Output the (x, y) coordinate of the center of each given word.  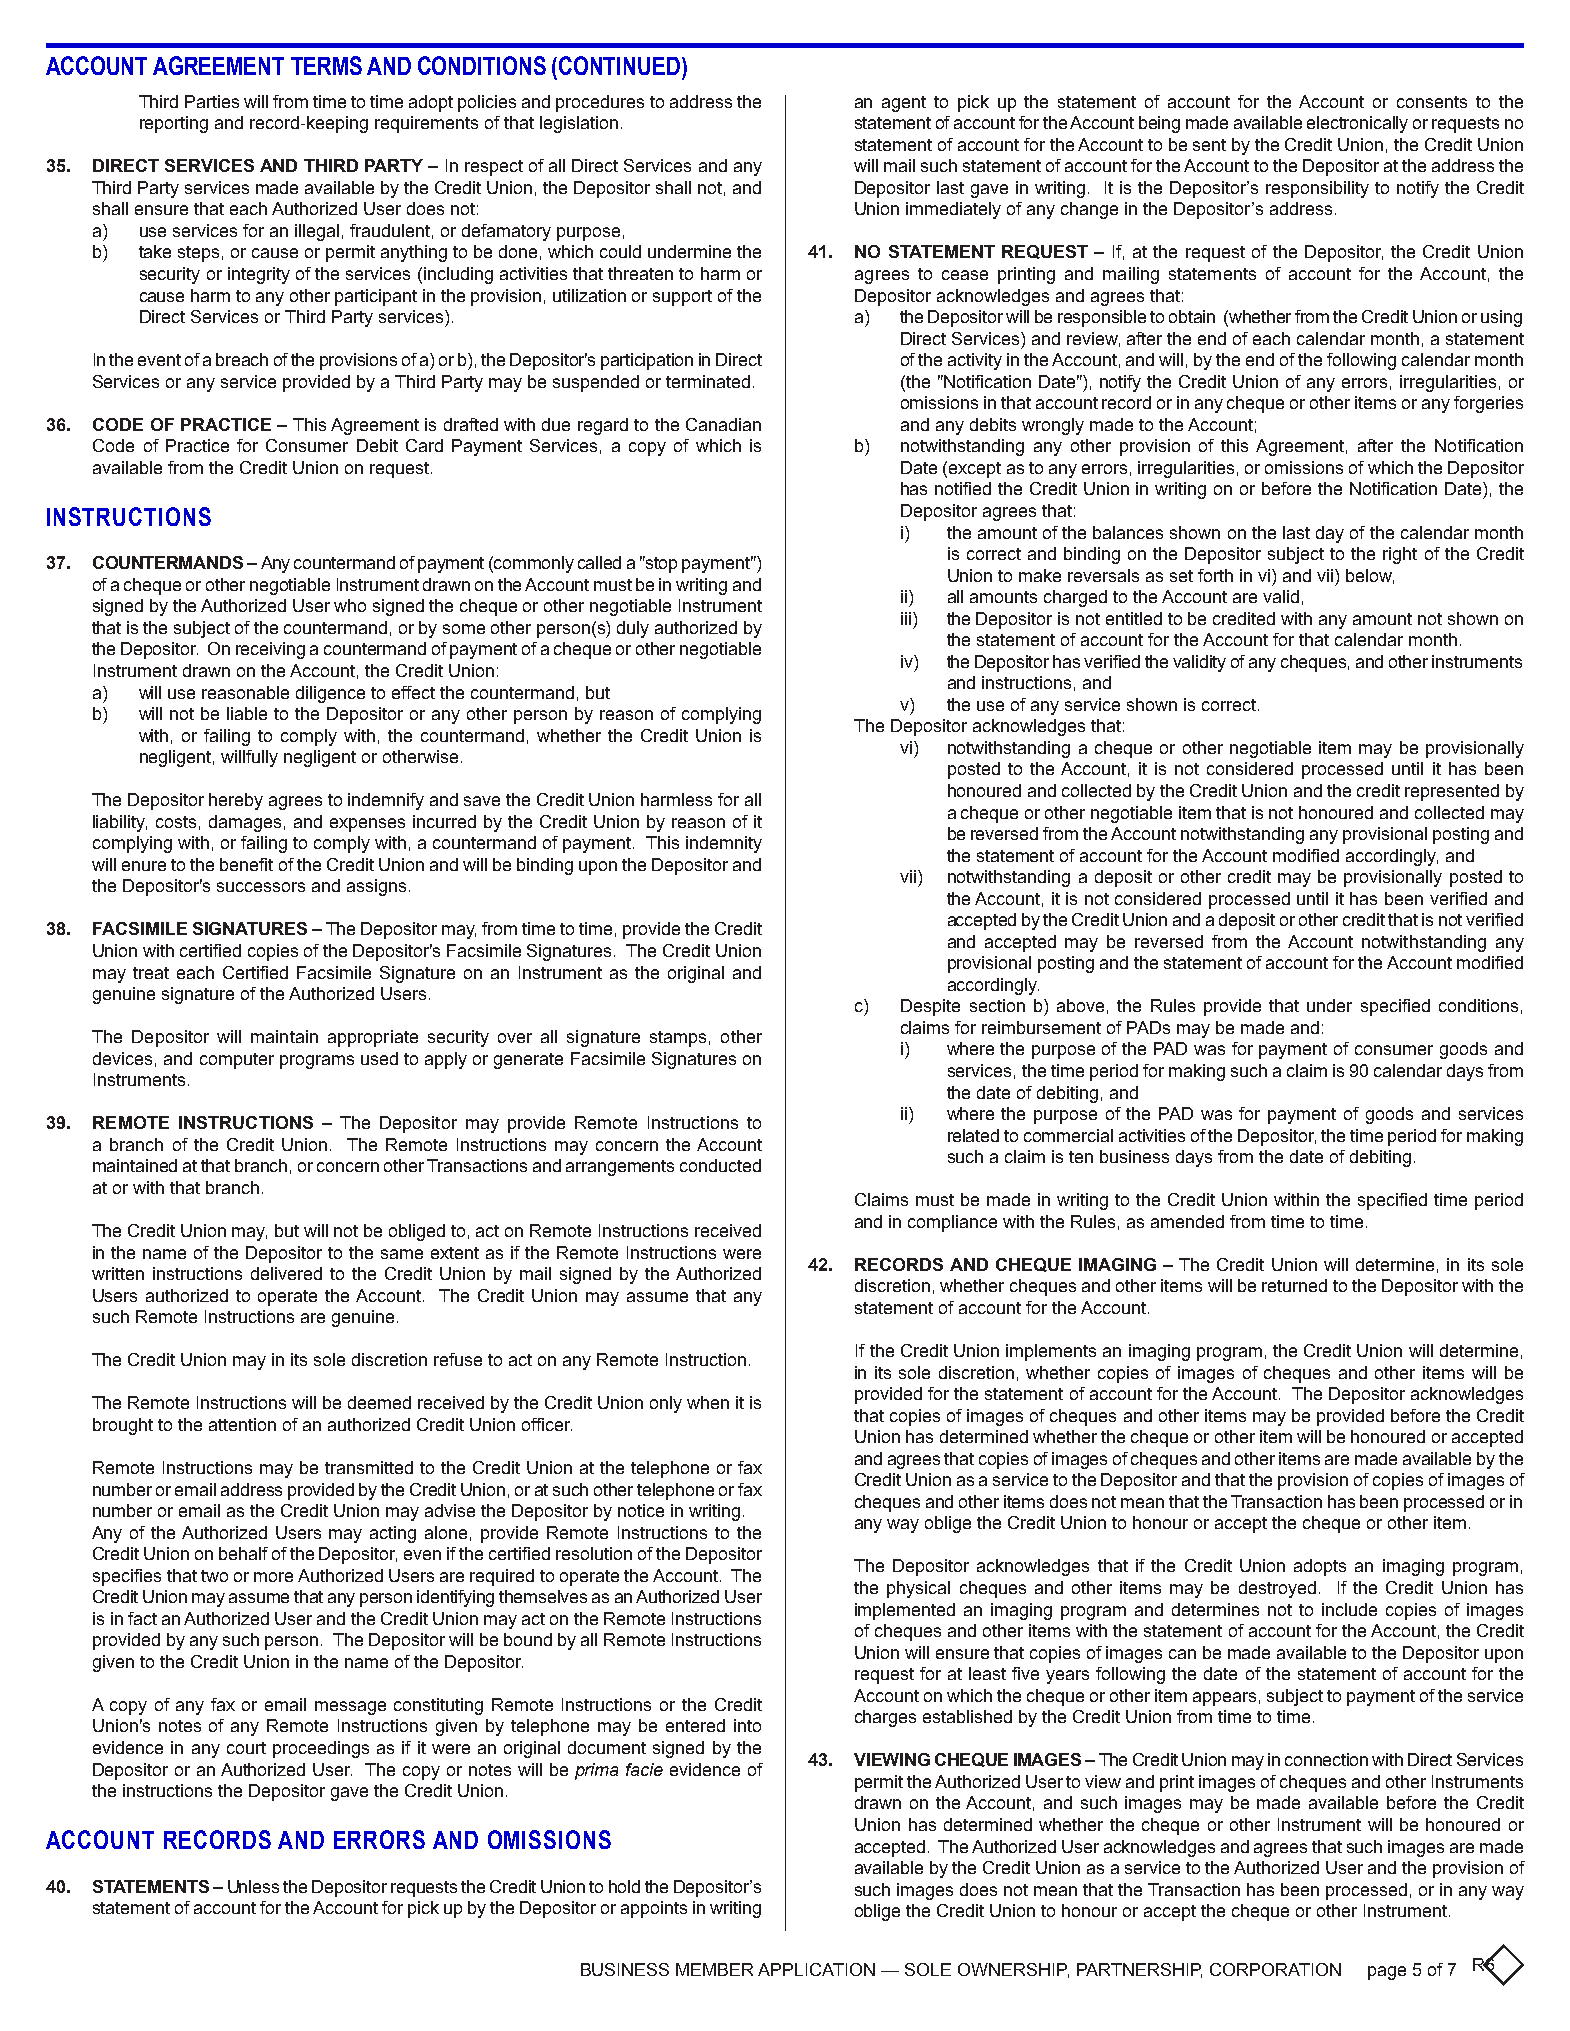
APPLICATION (816, 1969)
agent (904, 104)
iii (907, 618)
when (708, 1402)
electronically (1357, 124)
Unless (253, 1886)
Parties (212, 101)
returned (1294, 1285)
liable (247, 713)
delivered (286, 1273)
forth (1215, 575)
